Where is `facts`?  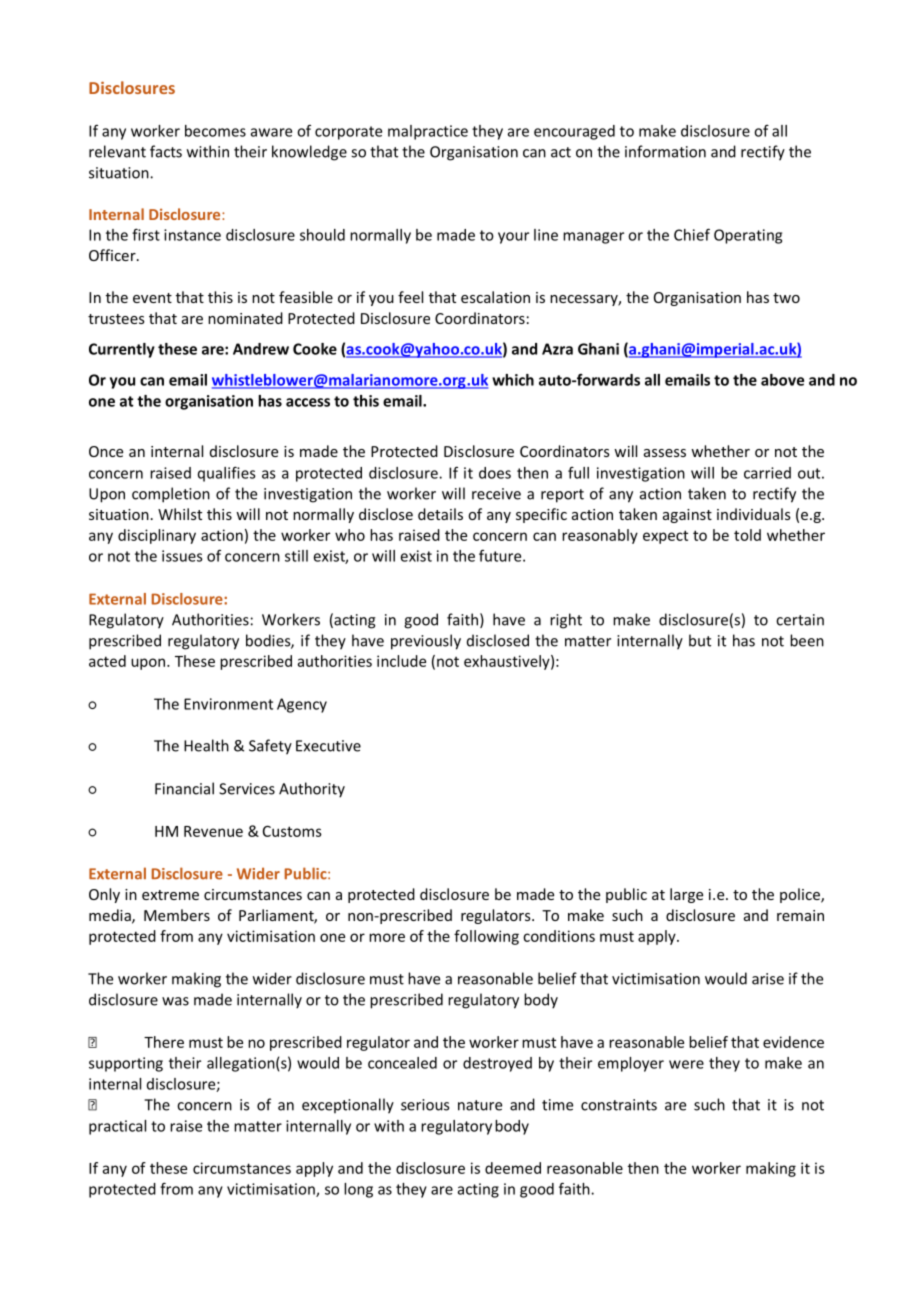 facts is located at coordinates (166, 151).
